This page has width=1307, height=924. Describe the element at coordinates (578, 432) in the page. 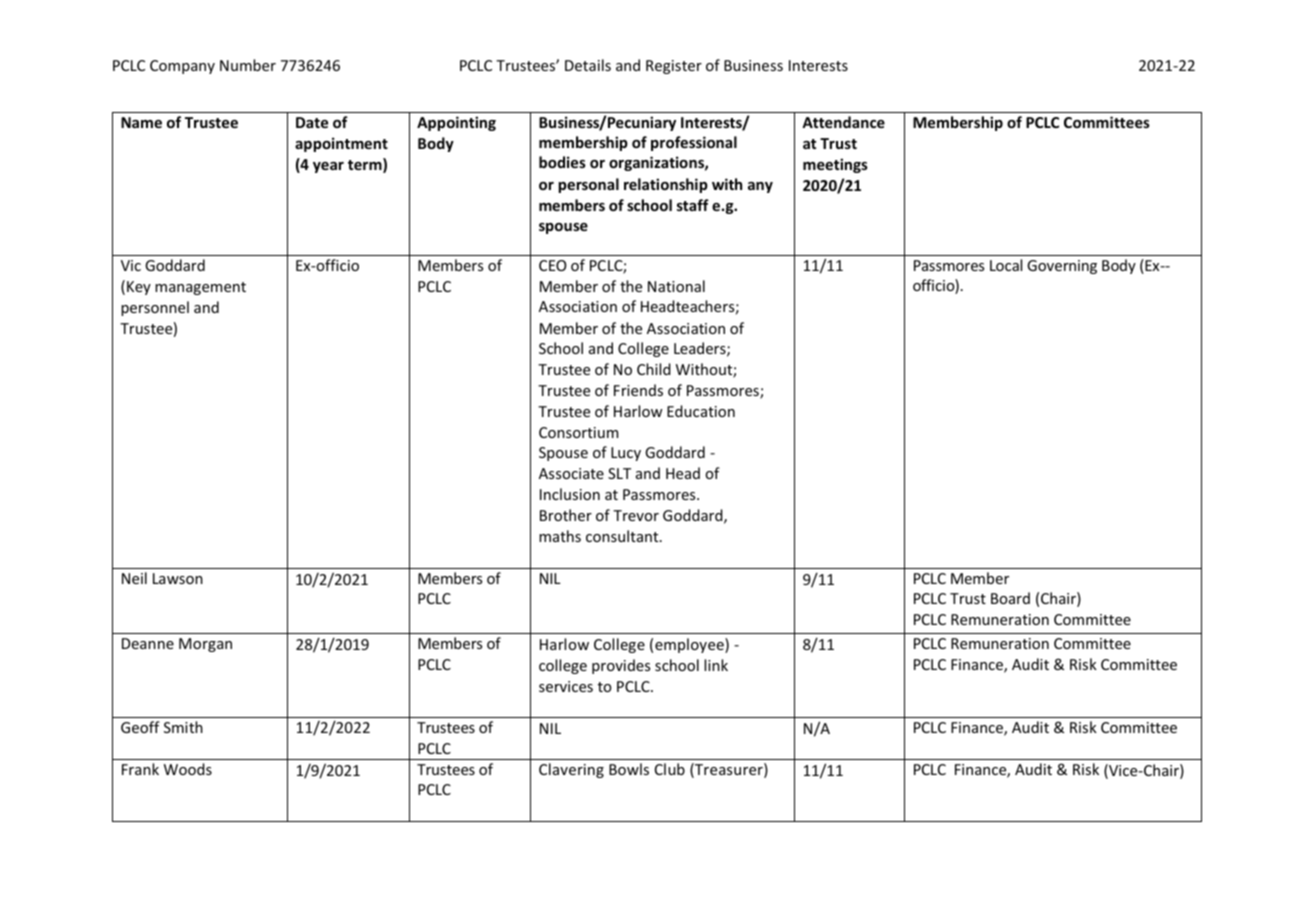

I see `Consortium` at that location.
